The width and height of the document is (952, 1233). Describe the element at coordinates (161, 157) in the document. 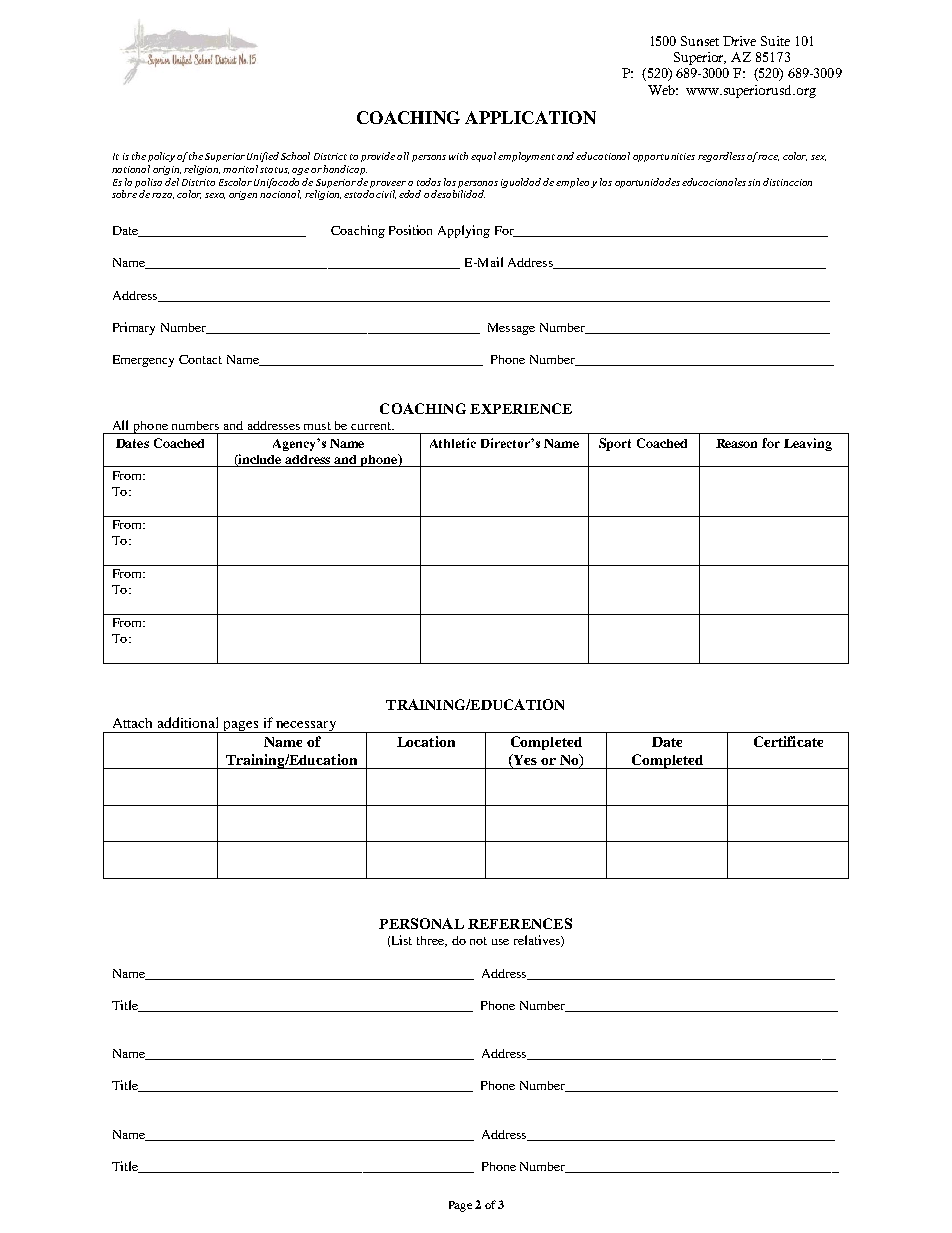

I see `policy` at that location.
